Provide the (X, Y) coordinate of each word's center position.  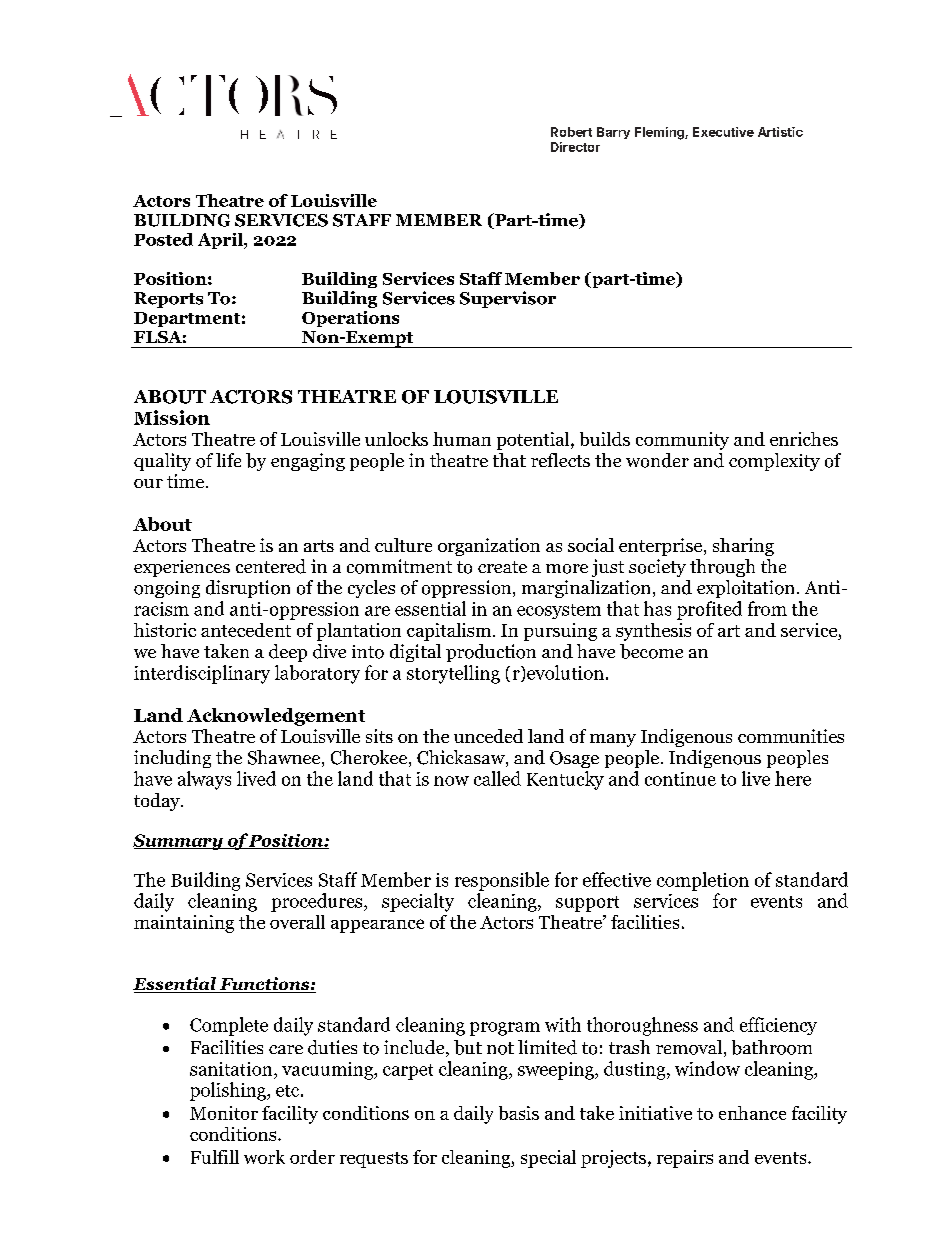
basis (519, 1113)
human (462, 439)
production (491, 653)
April (221, 241)
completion (703, 881)
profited (709, 610)
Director (575, 147)
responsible (502, 881)
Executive (723, 132)
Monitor (224, 1113)
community (682, 441)
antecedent (246, 630)
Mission (172, 417)
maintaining (184, 924)
